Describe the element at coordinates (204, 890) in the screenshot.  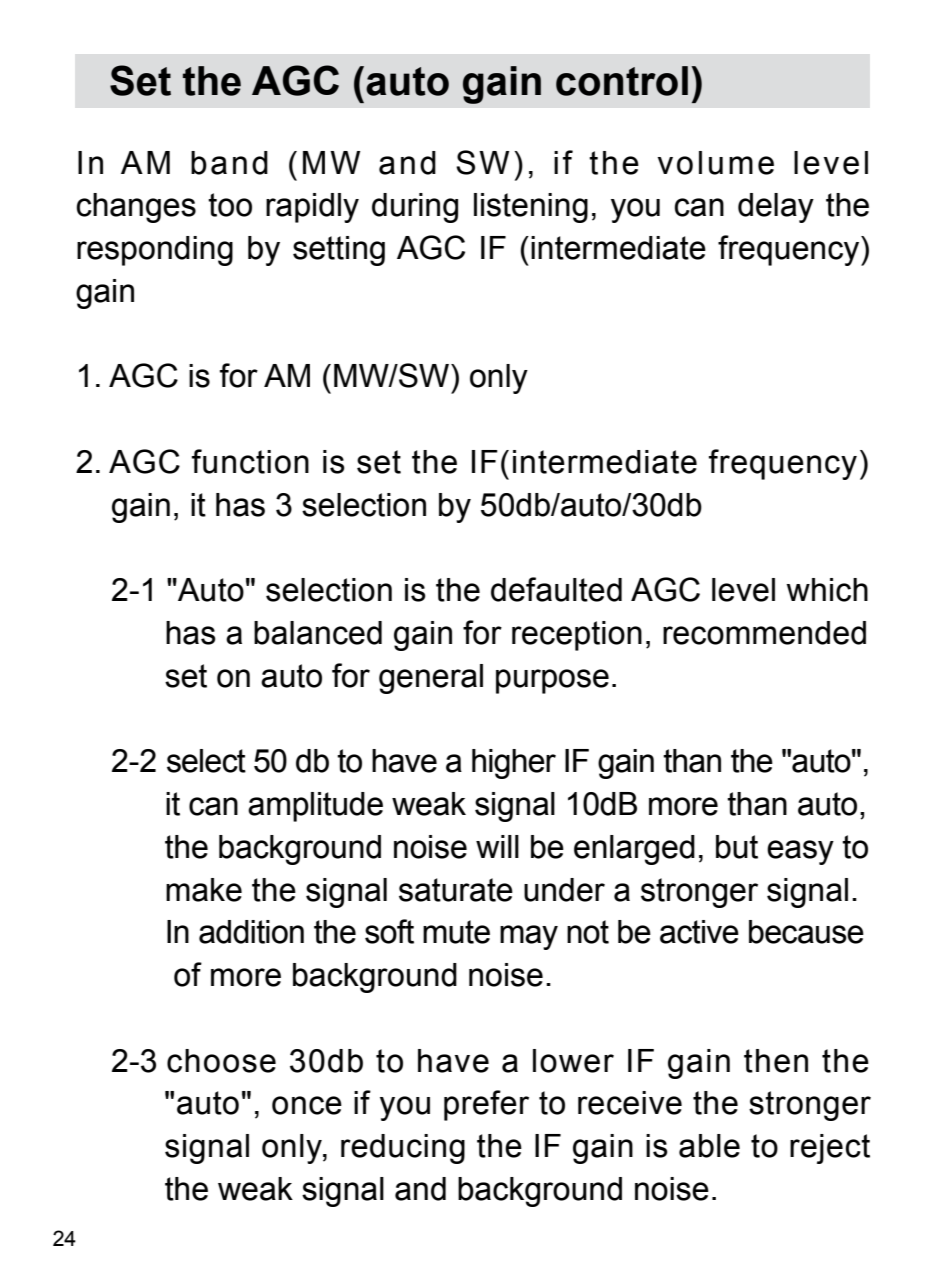
I see `make` at that location.
